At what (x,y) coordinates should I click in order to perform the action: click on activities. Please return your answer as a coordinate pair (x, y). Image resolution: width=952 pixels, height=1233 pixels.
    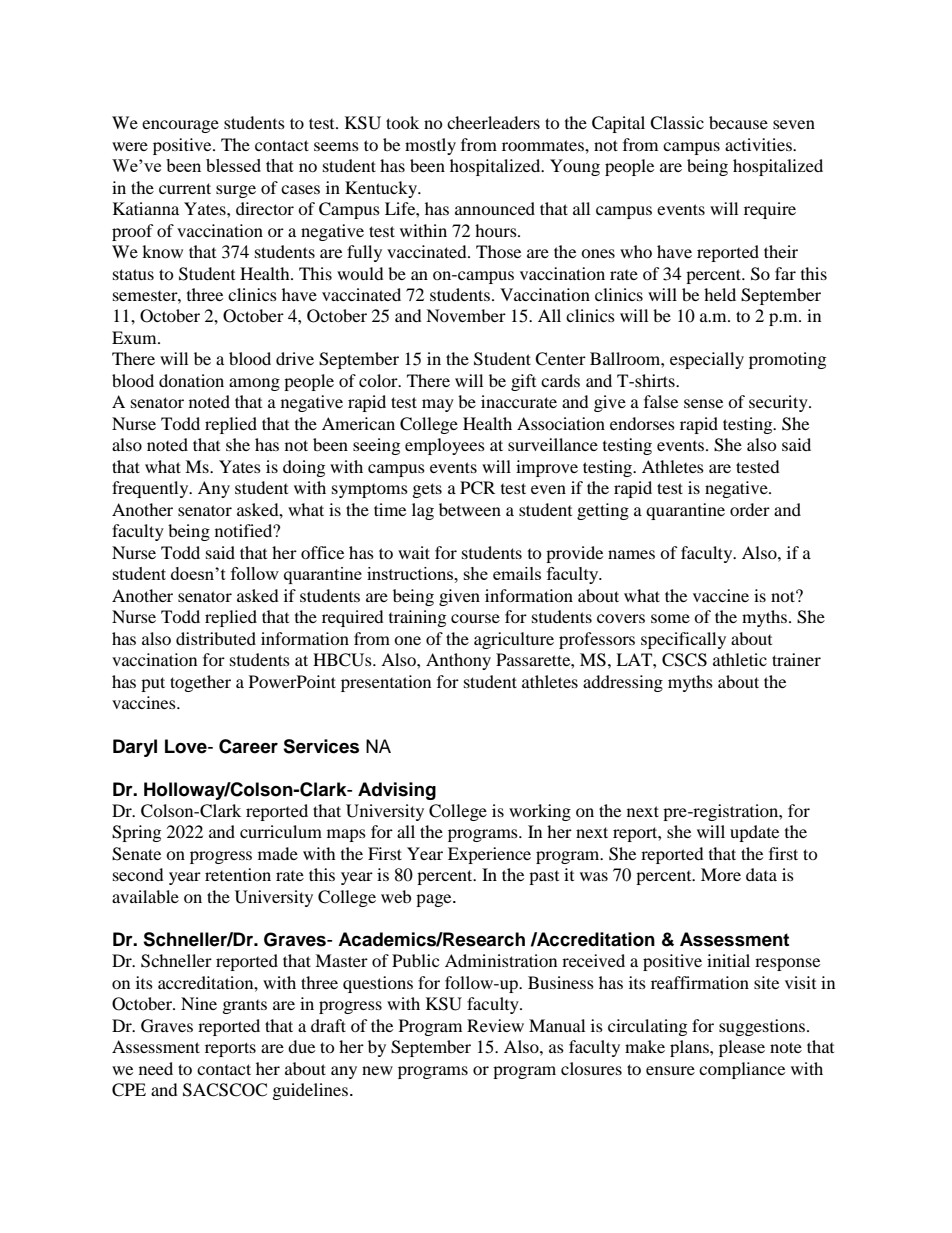
    Looking at the image, I should click on (759, 144).
